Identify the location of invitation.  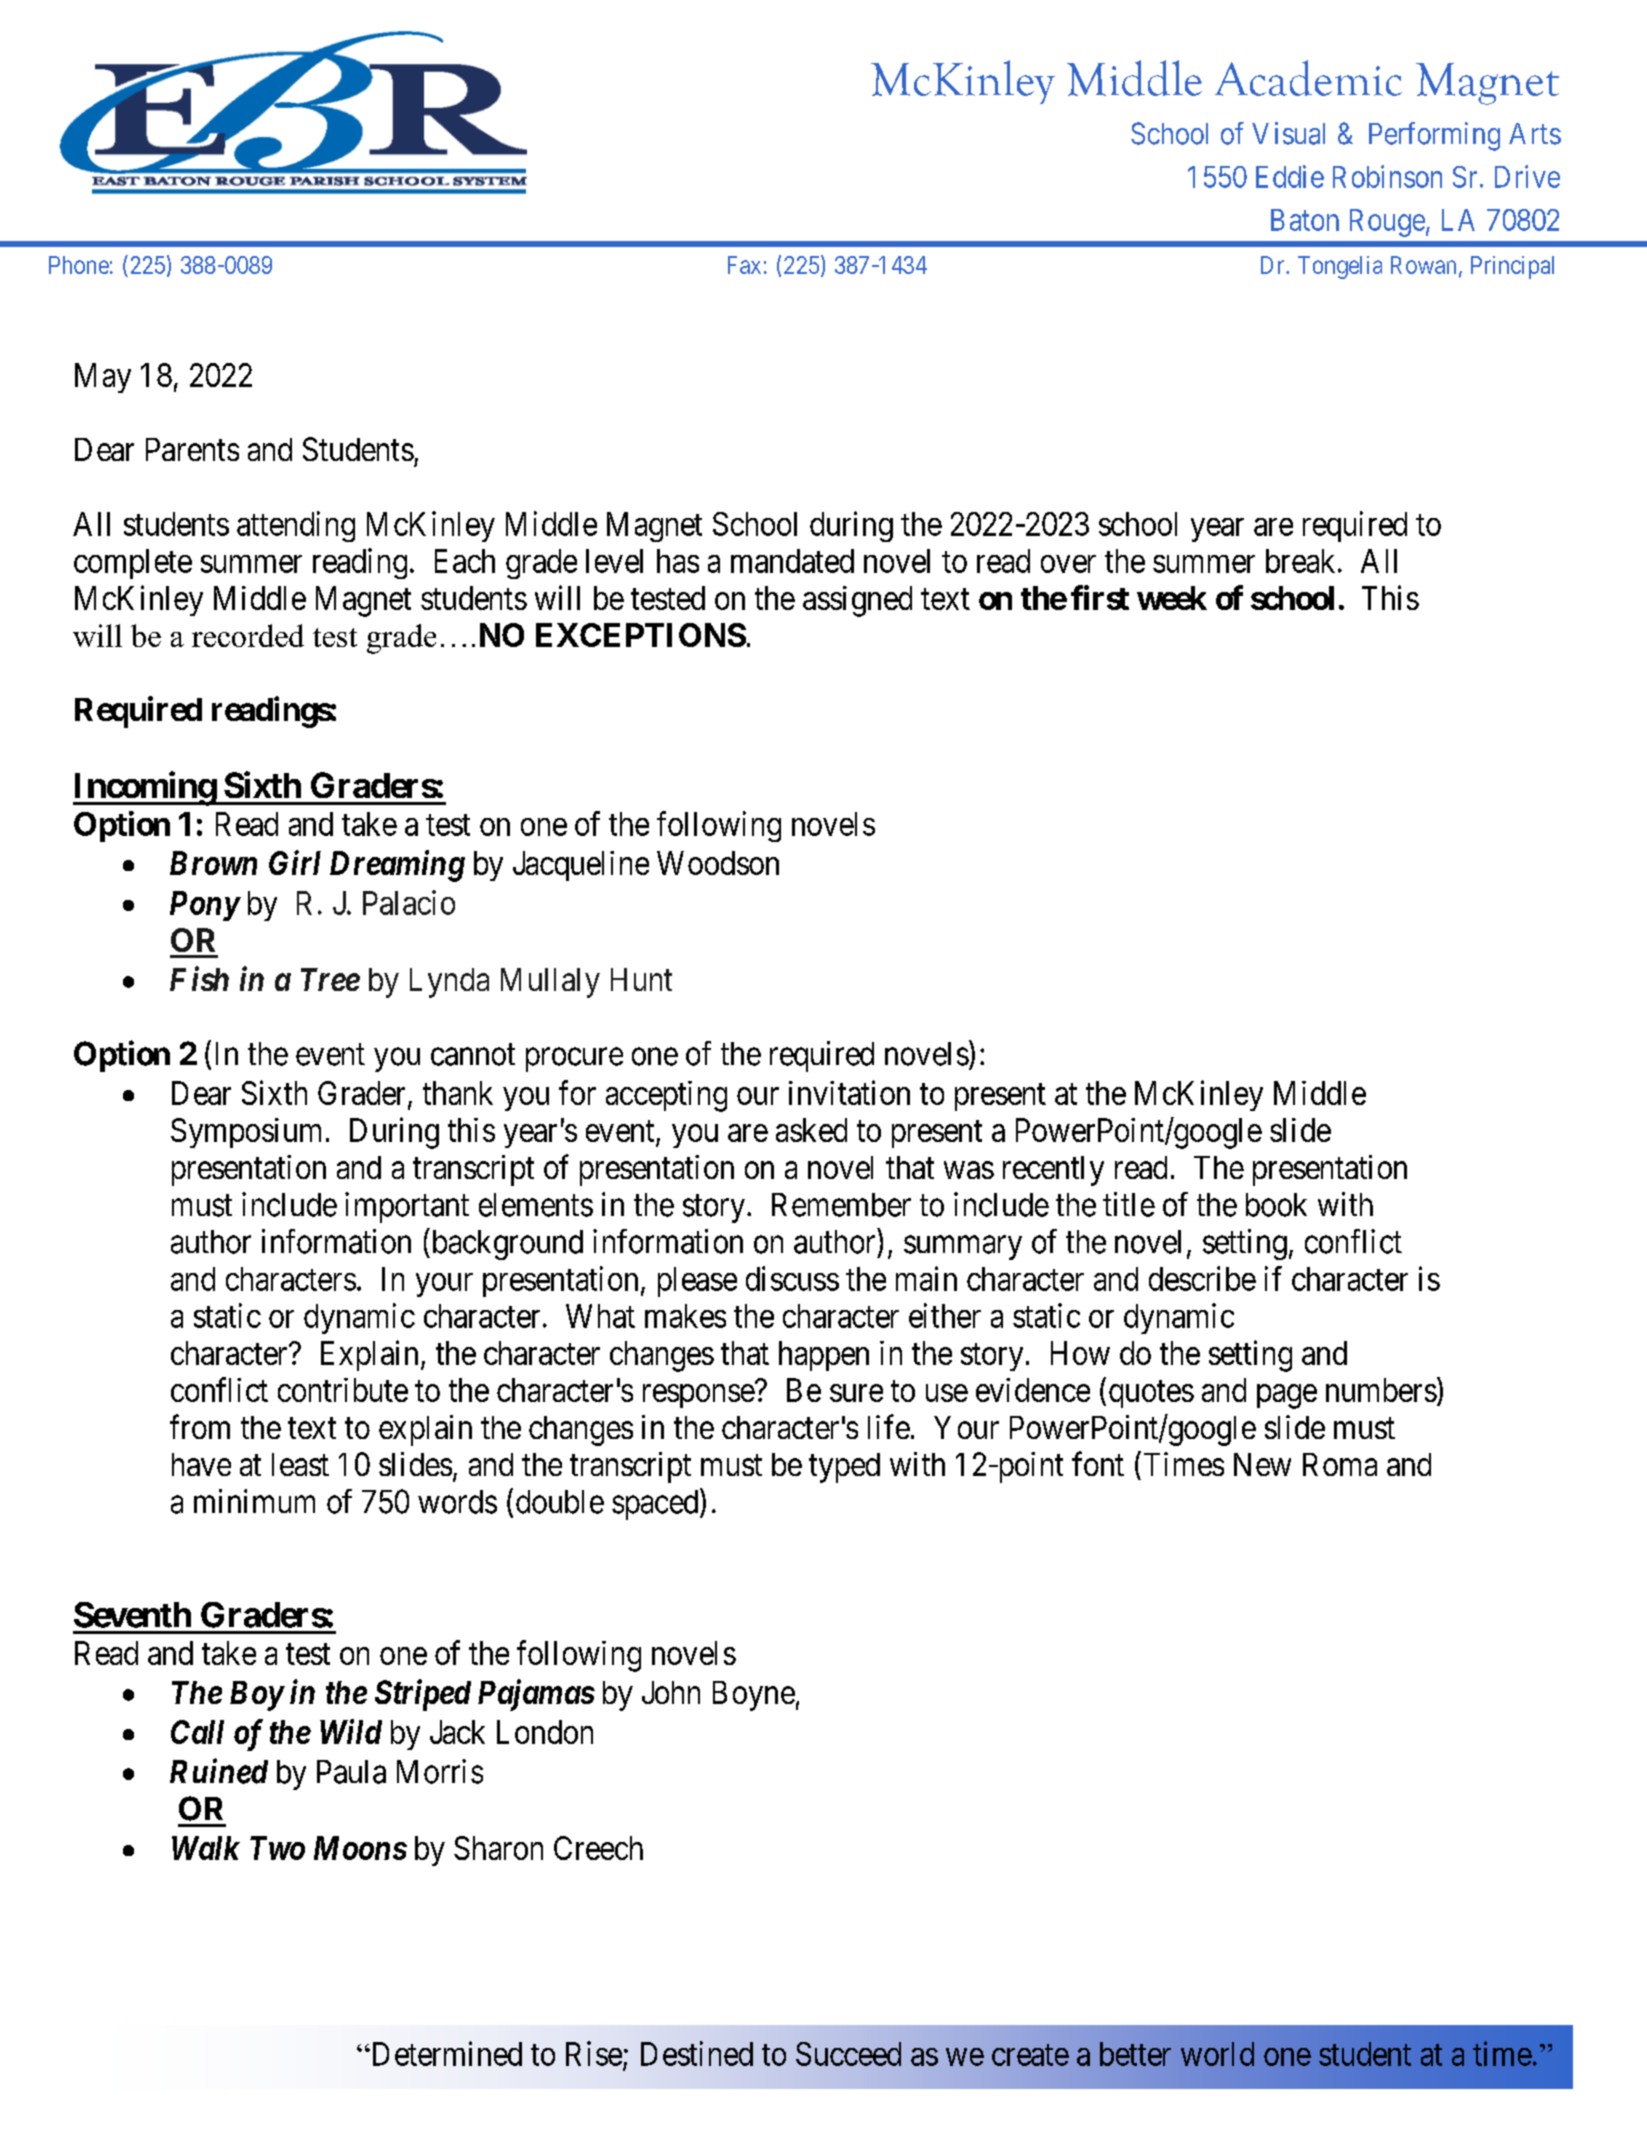
(849, 1092).
